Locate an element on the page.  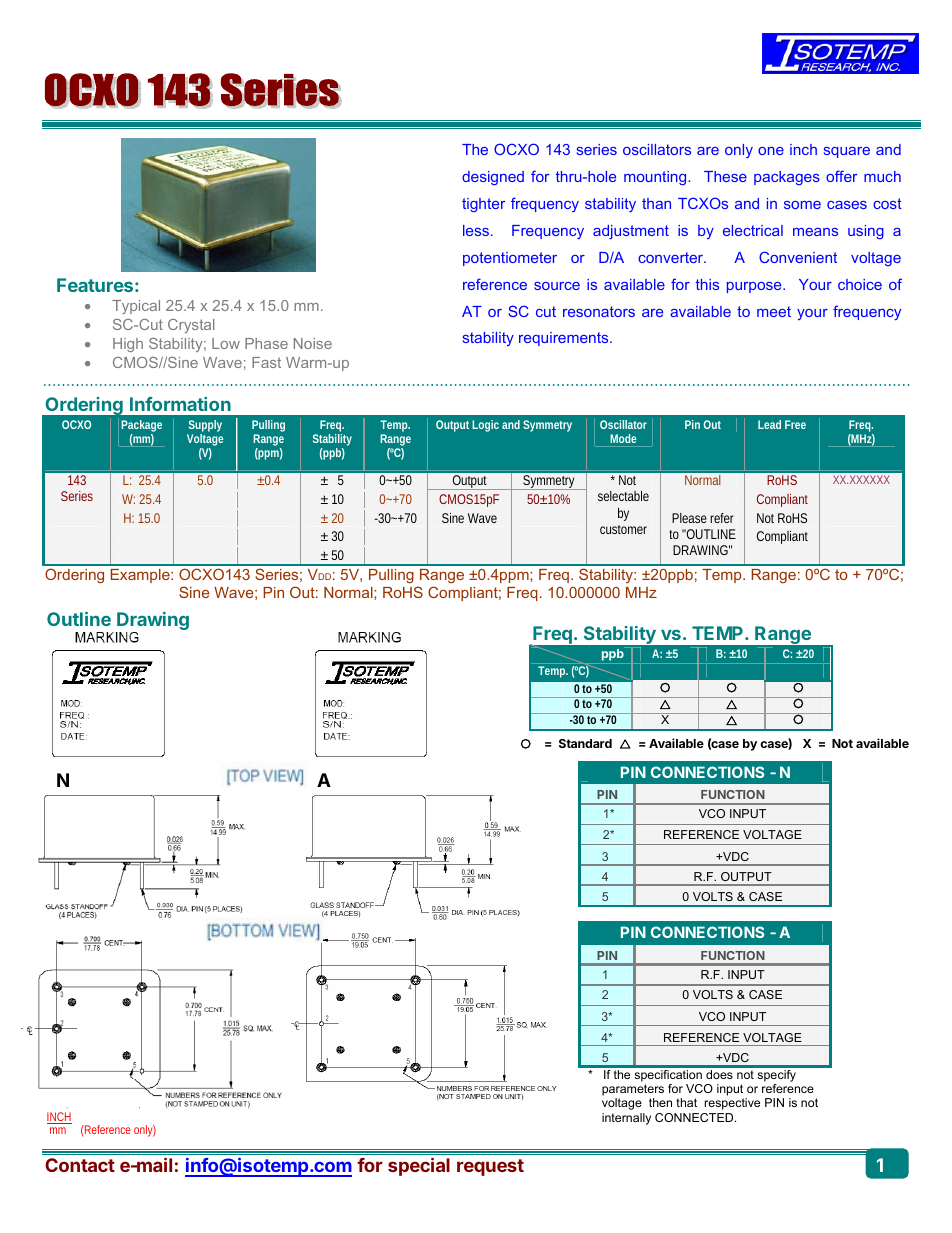
Typical is located at coordinates (136, 307).
